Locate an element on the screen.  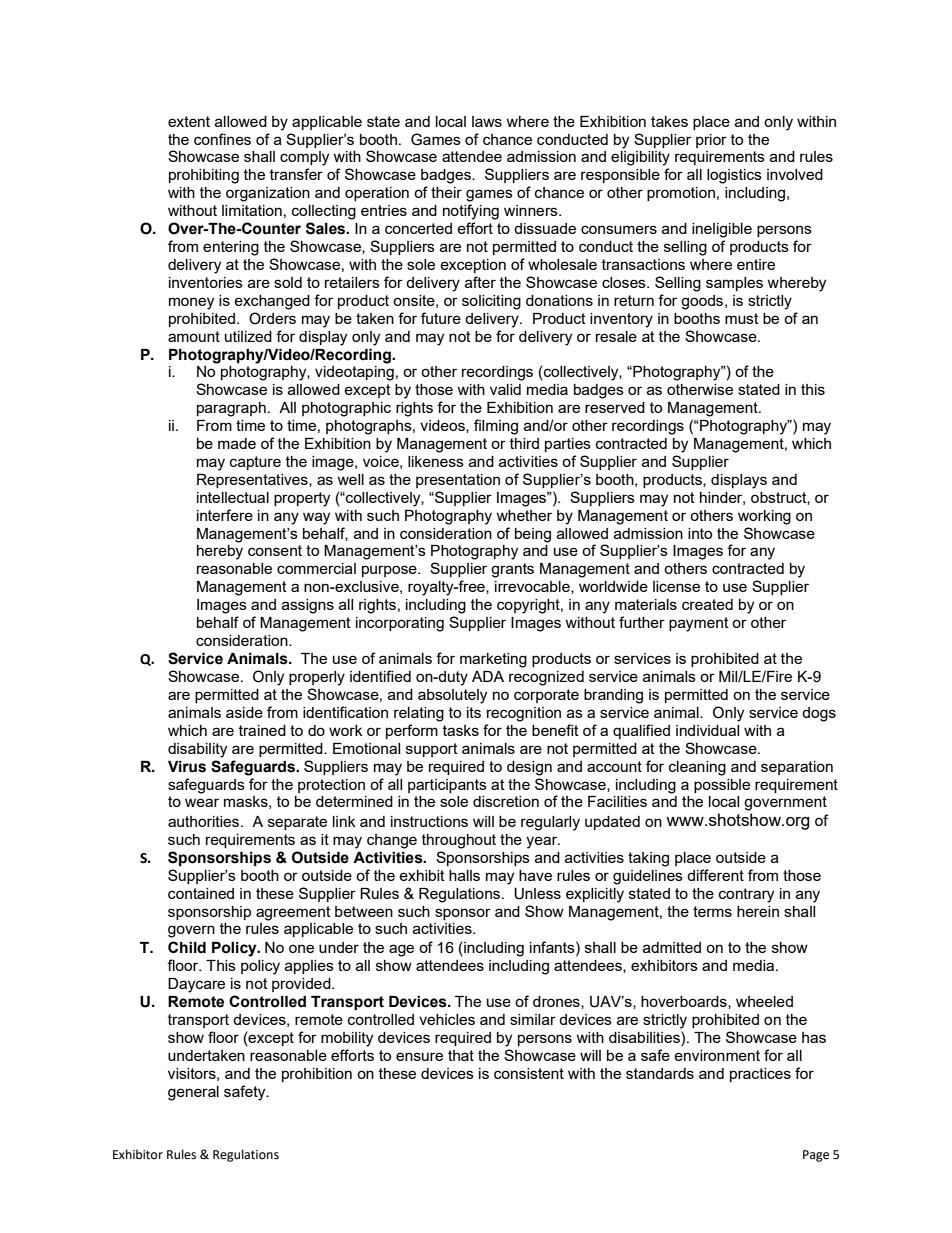
laws is located at coordinates (487, 121).
